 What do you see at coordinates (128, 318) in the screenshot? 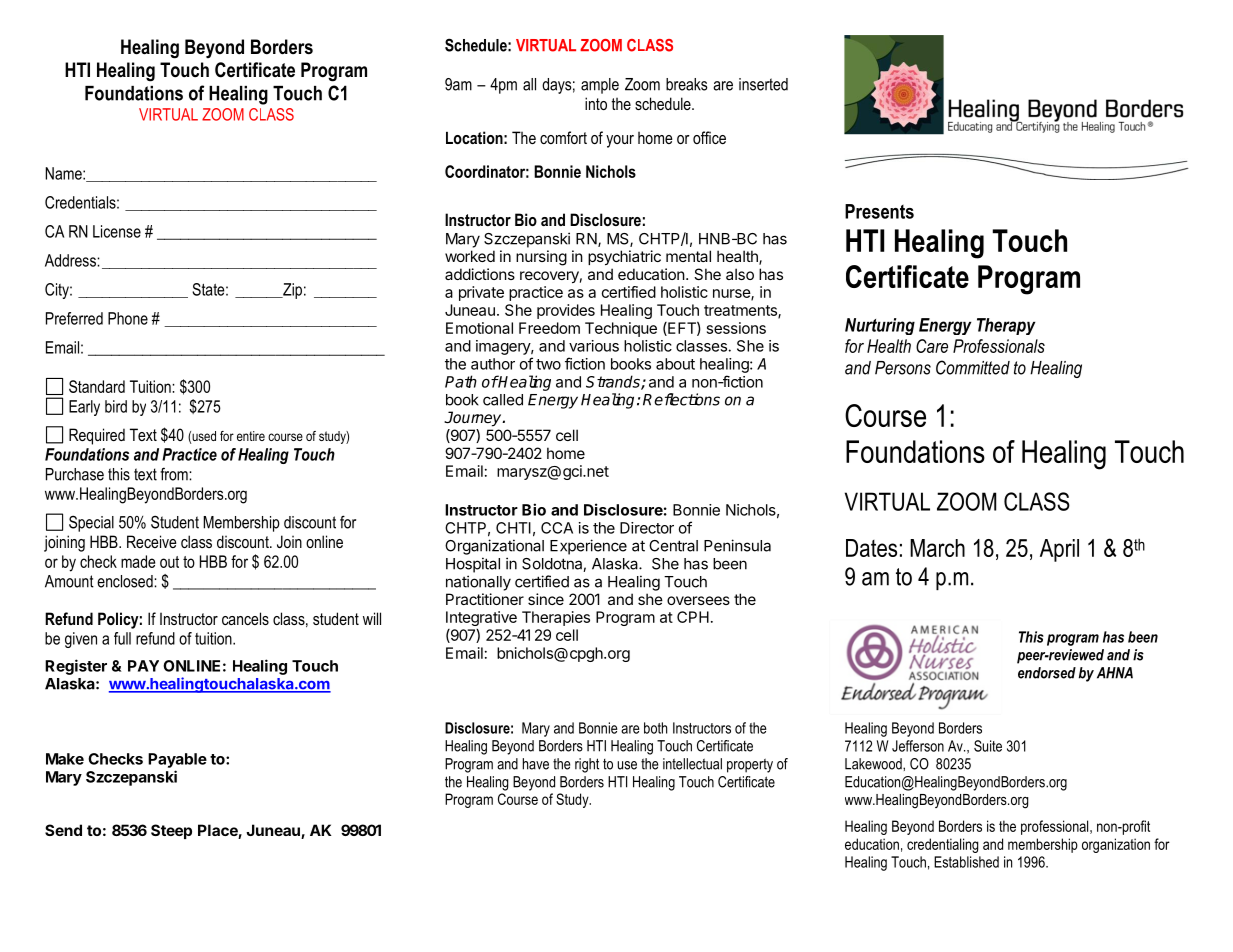
I see `Phone` at bounding box center [128, 318].
